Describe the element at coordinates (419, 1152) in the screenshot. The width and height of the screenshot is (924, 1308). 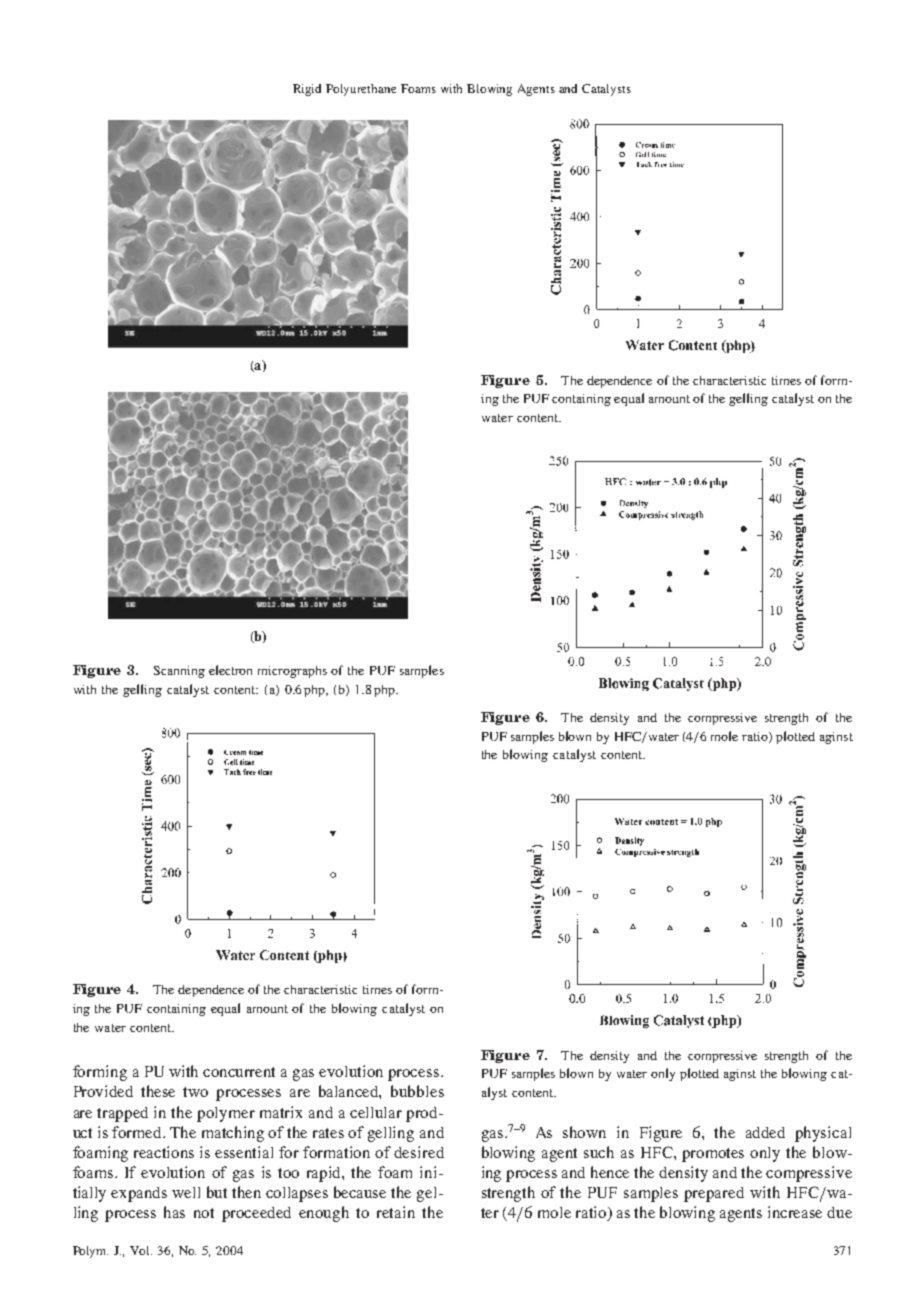
I see `desired` at that location.
